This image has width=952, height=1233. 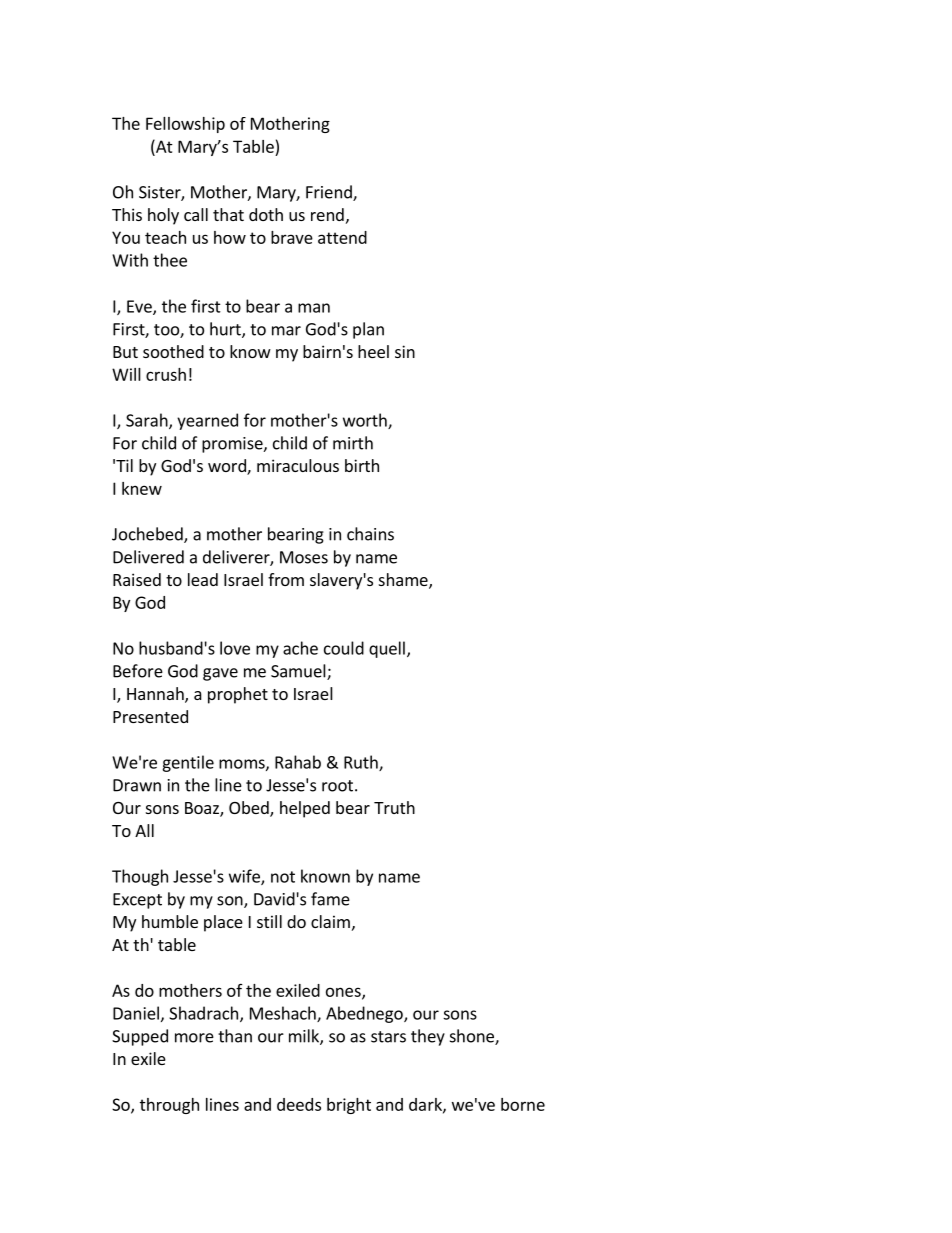 What do you see at coordinates (299, 1104) in the image?
I see `deeds` at bounding box center [299, 1104].
